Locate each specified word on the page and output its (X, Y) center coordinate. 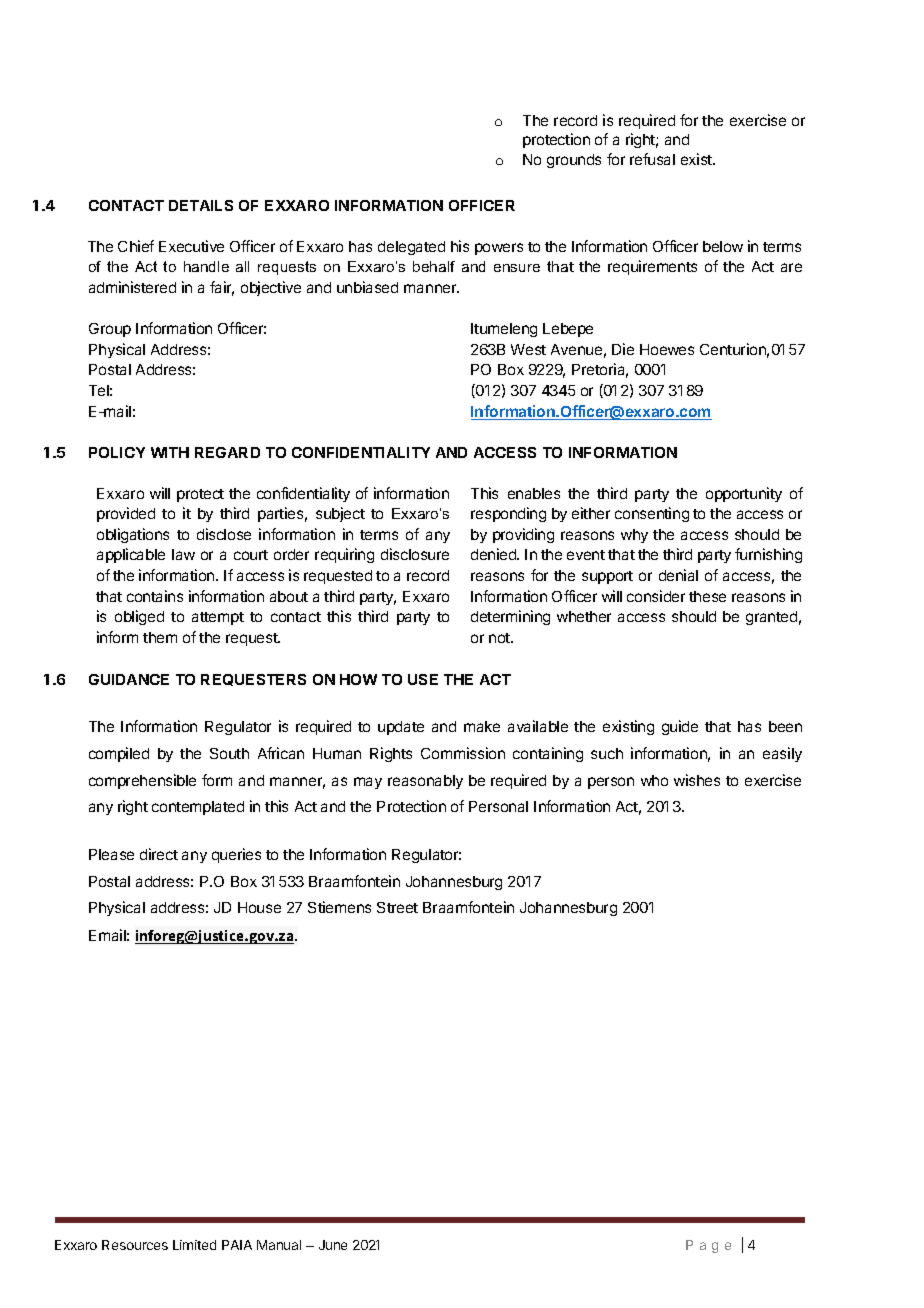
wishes (697, 780)
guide (680, 727)
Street (397, 907)
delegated (411, 248)
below (723, 246)
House (259, 907)
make (482, 726)
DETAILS (201, 205)
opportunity (744, 494)
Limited (194, 1245)
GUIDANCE (129, 679)
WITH (170, 452)
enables (534, 493)
